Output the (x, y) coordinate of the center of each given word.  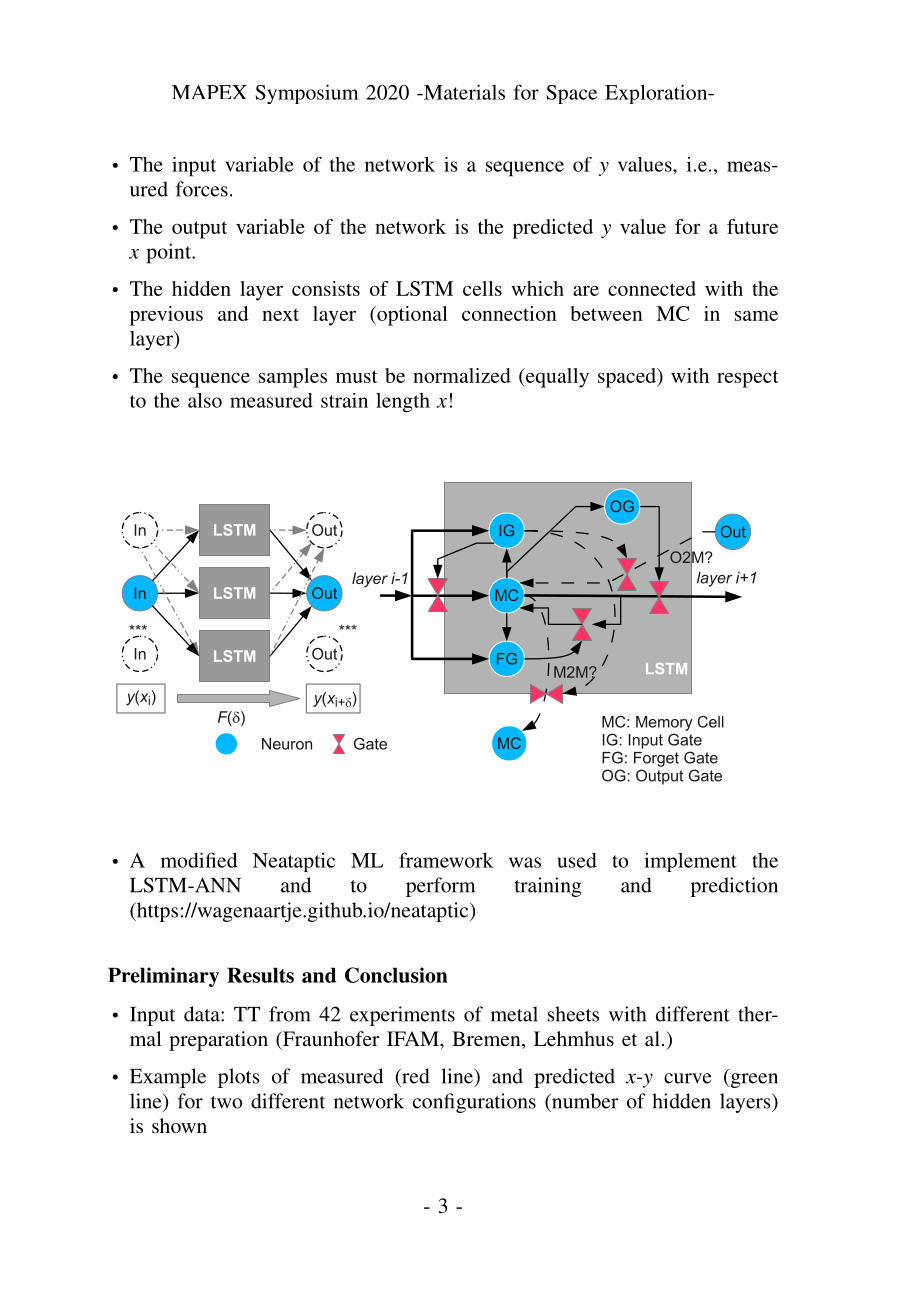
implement (690, 862)
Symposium (307, 94)
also (205, 400)
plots (239, 1078)
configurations (474, 1103)
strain (344, 400)
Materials (463, 92)
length (403, 403)
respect (748, 379)
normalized (462, 375)
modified (199, 860)
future (752, 226)
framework (446, 860)
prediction (734, 887)
